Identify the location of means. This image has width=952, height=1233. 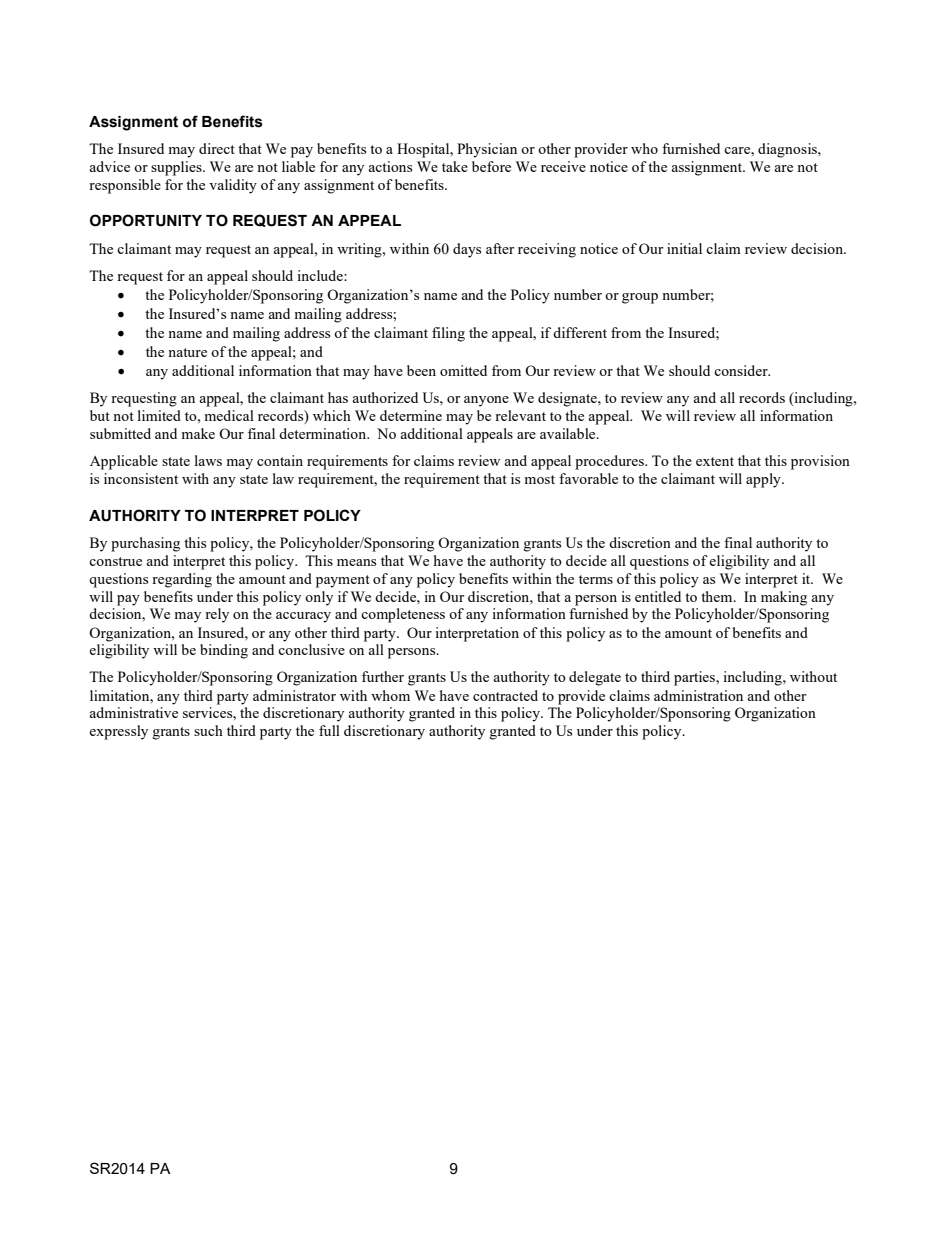
(356, 562).
